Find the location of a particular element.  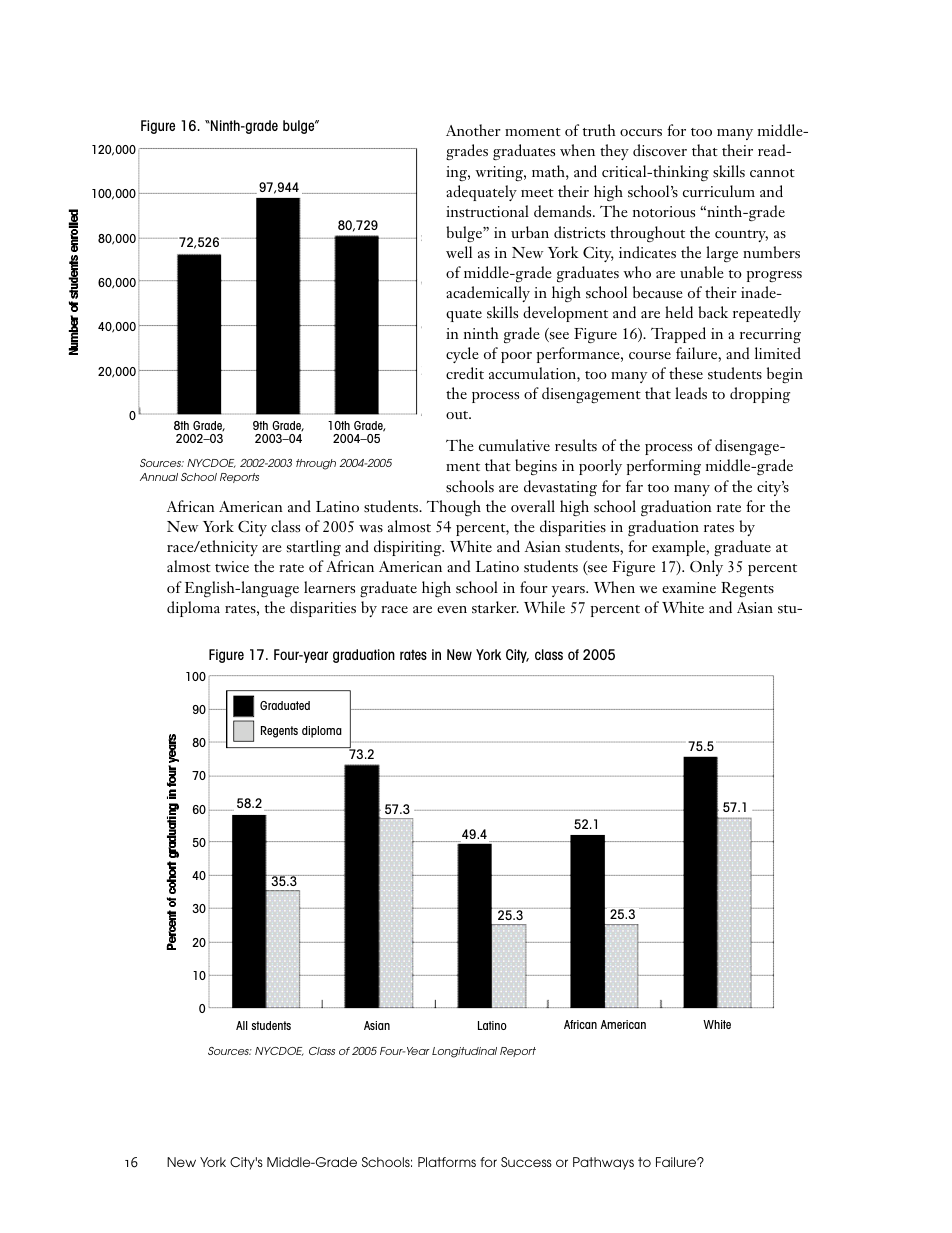

Annual is located at coordinates (159, 477).
